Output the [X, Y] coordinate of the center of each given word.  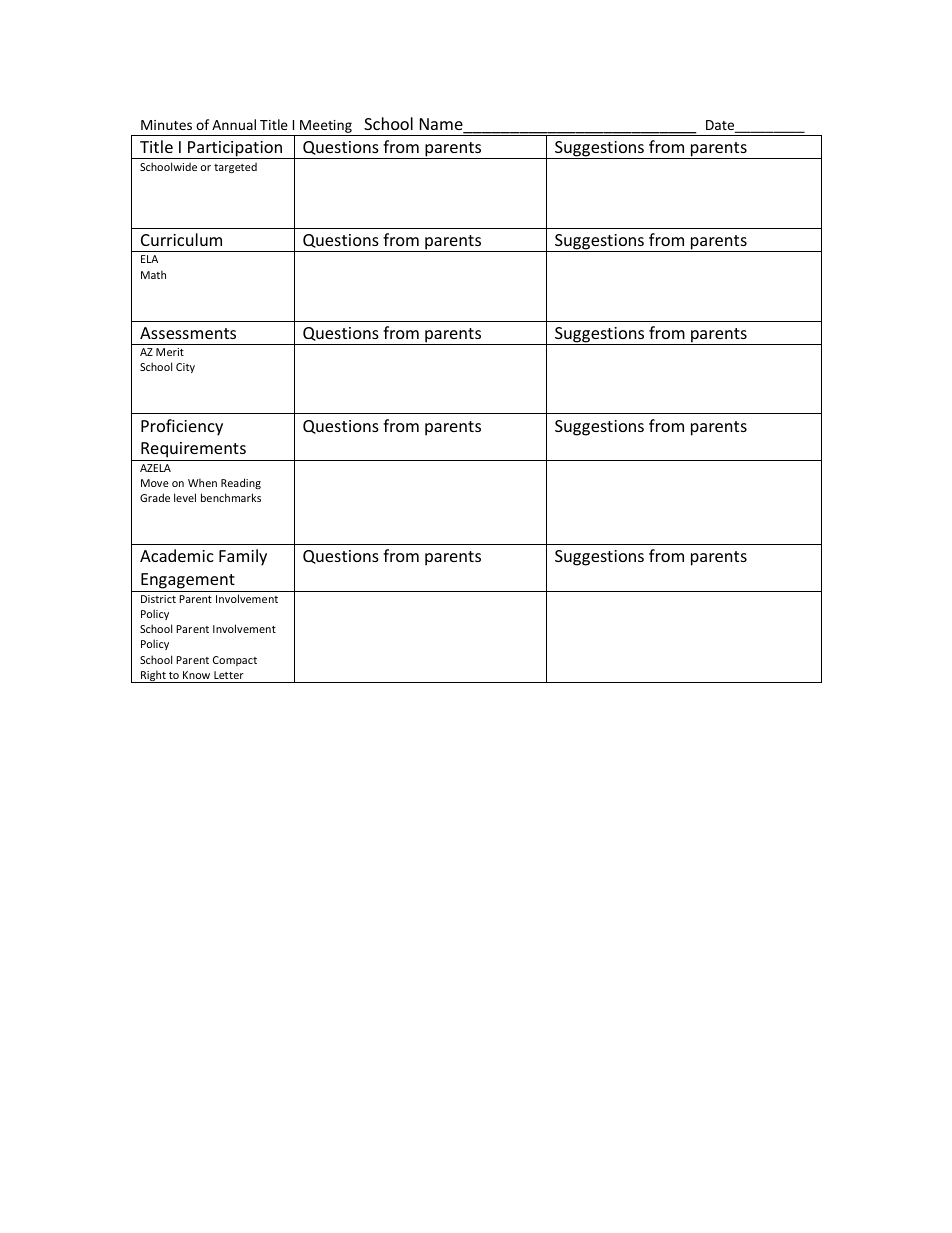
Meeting [326, 126]
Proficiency [182, 427]
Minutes [166, 125]
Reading [241, 483]
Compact [235, 661]
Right [153, 676]
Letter [229, 675]
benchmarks [231, 497]
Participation [235, 150]
